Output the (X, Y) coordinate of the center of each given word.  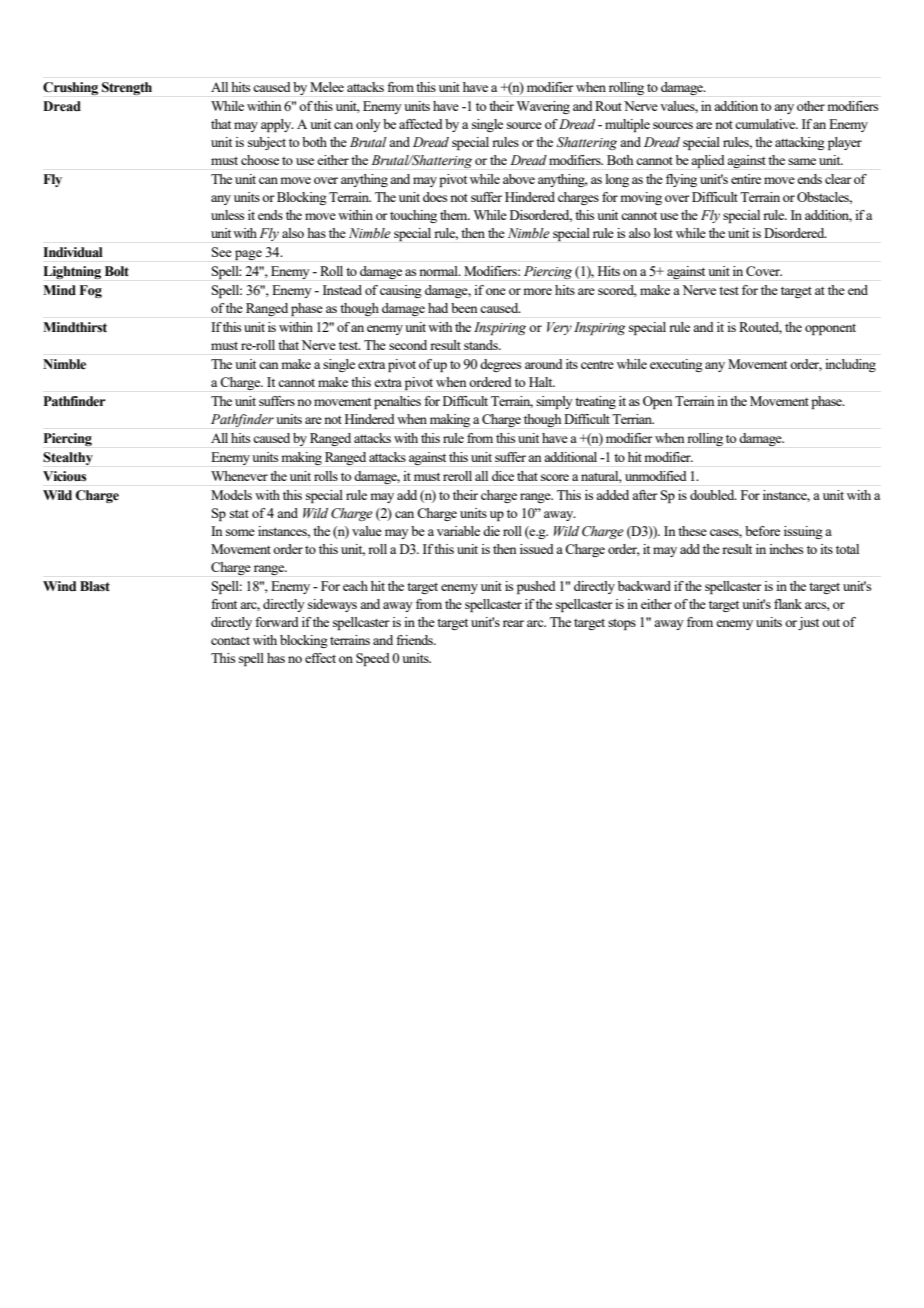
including (850, 365)
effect (320, 658)
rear (513, 623)
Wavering (543, 107)
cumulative (766, 124)
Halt (542, 382)
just (808, 623)
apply (277, 125)
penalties (397, 402)
